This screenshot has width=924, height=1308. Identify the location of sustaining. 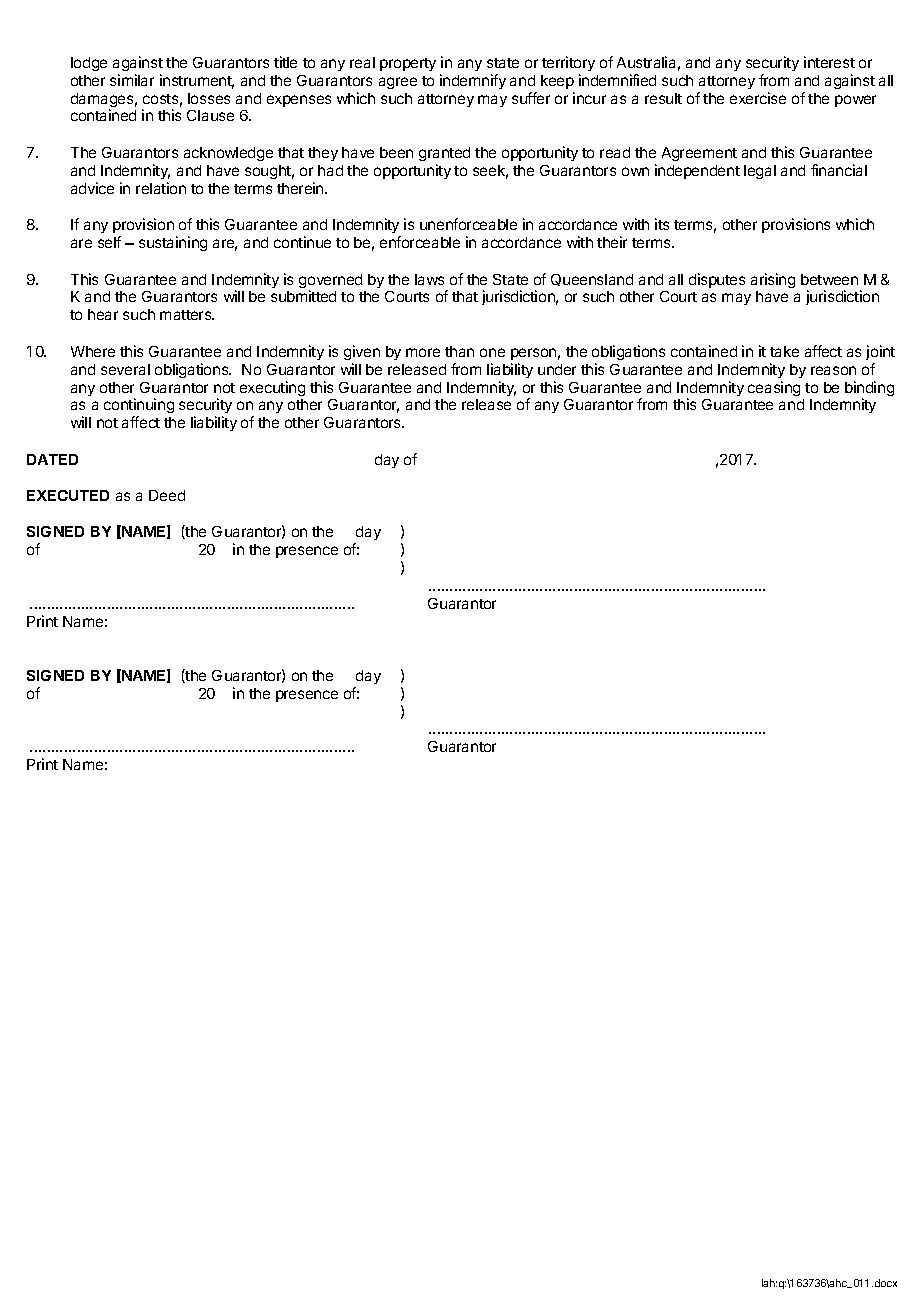
(173, 243).
